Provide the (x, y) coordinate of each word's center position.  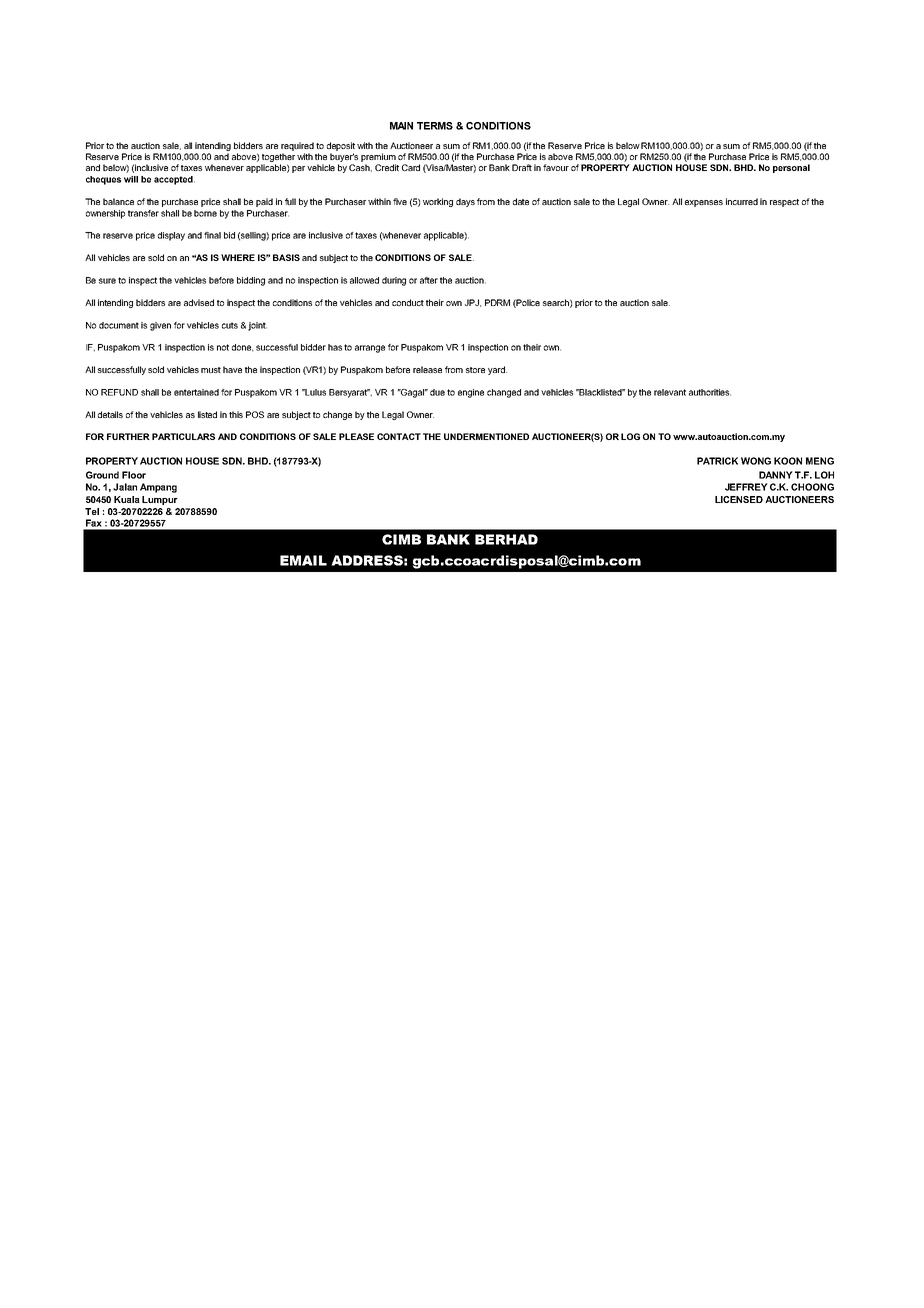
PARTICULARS (183, 436)
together (278, 157)
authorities (710, 392)
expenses (704, 203)
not (223, 347)
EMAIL (303, 560)
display (171, 236)
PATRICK (717, 461)
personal (791, 168)
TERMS (435, 126)
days (465, 202)
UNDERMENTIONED (486, 436)
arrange (370, 349)
